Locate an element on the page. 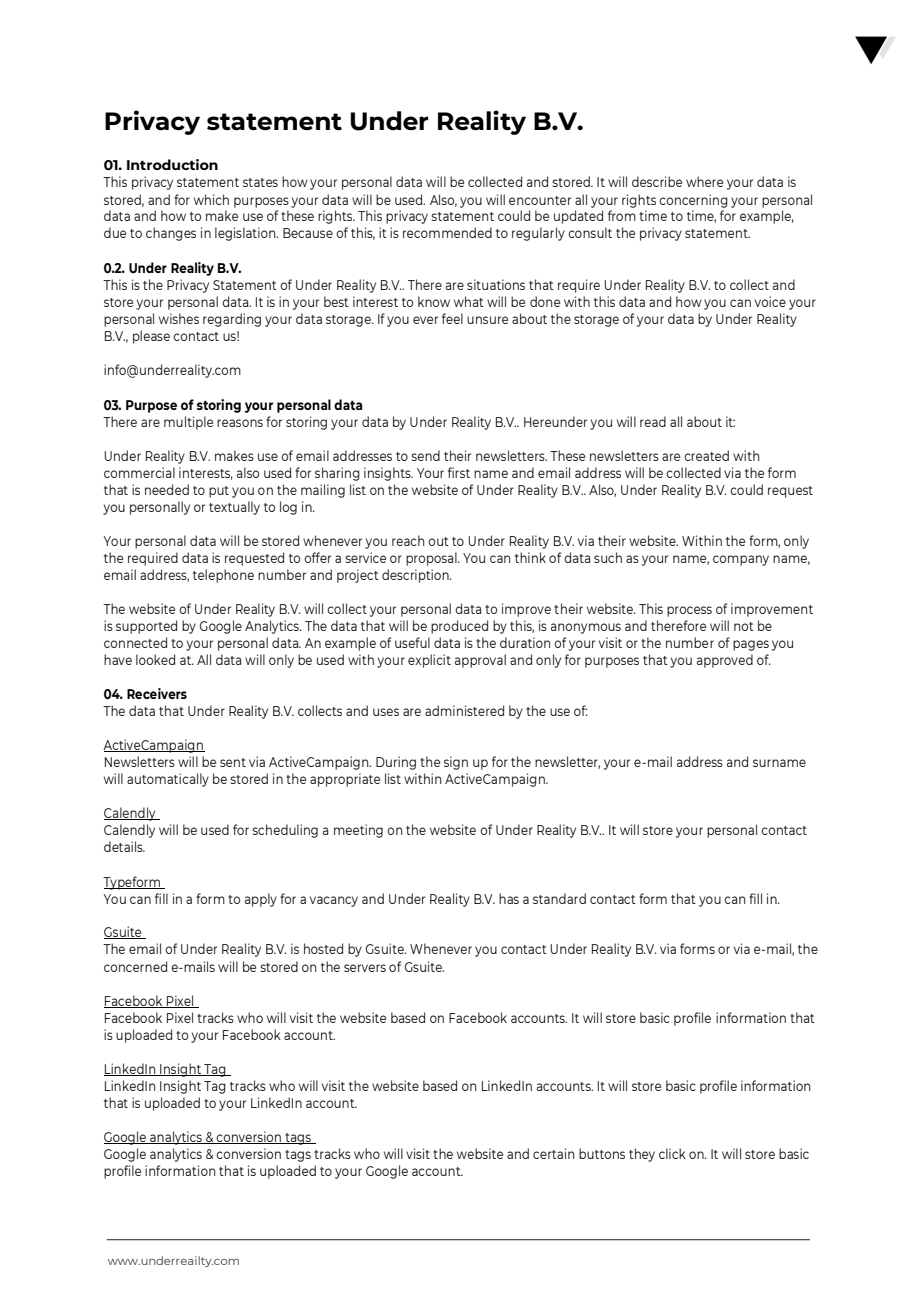 Image resolution: width=924 pixels, height=1308 pixels. has is located at coordinates (509, 898).
